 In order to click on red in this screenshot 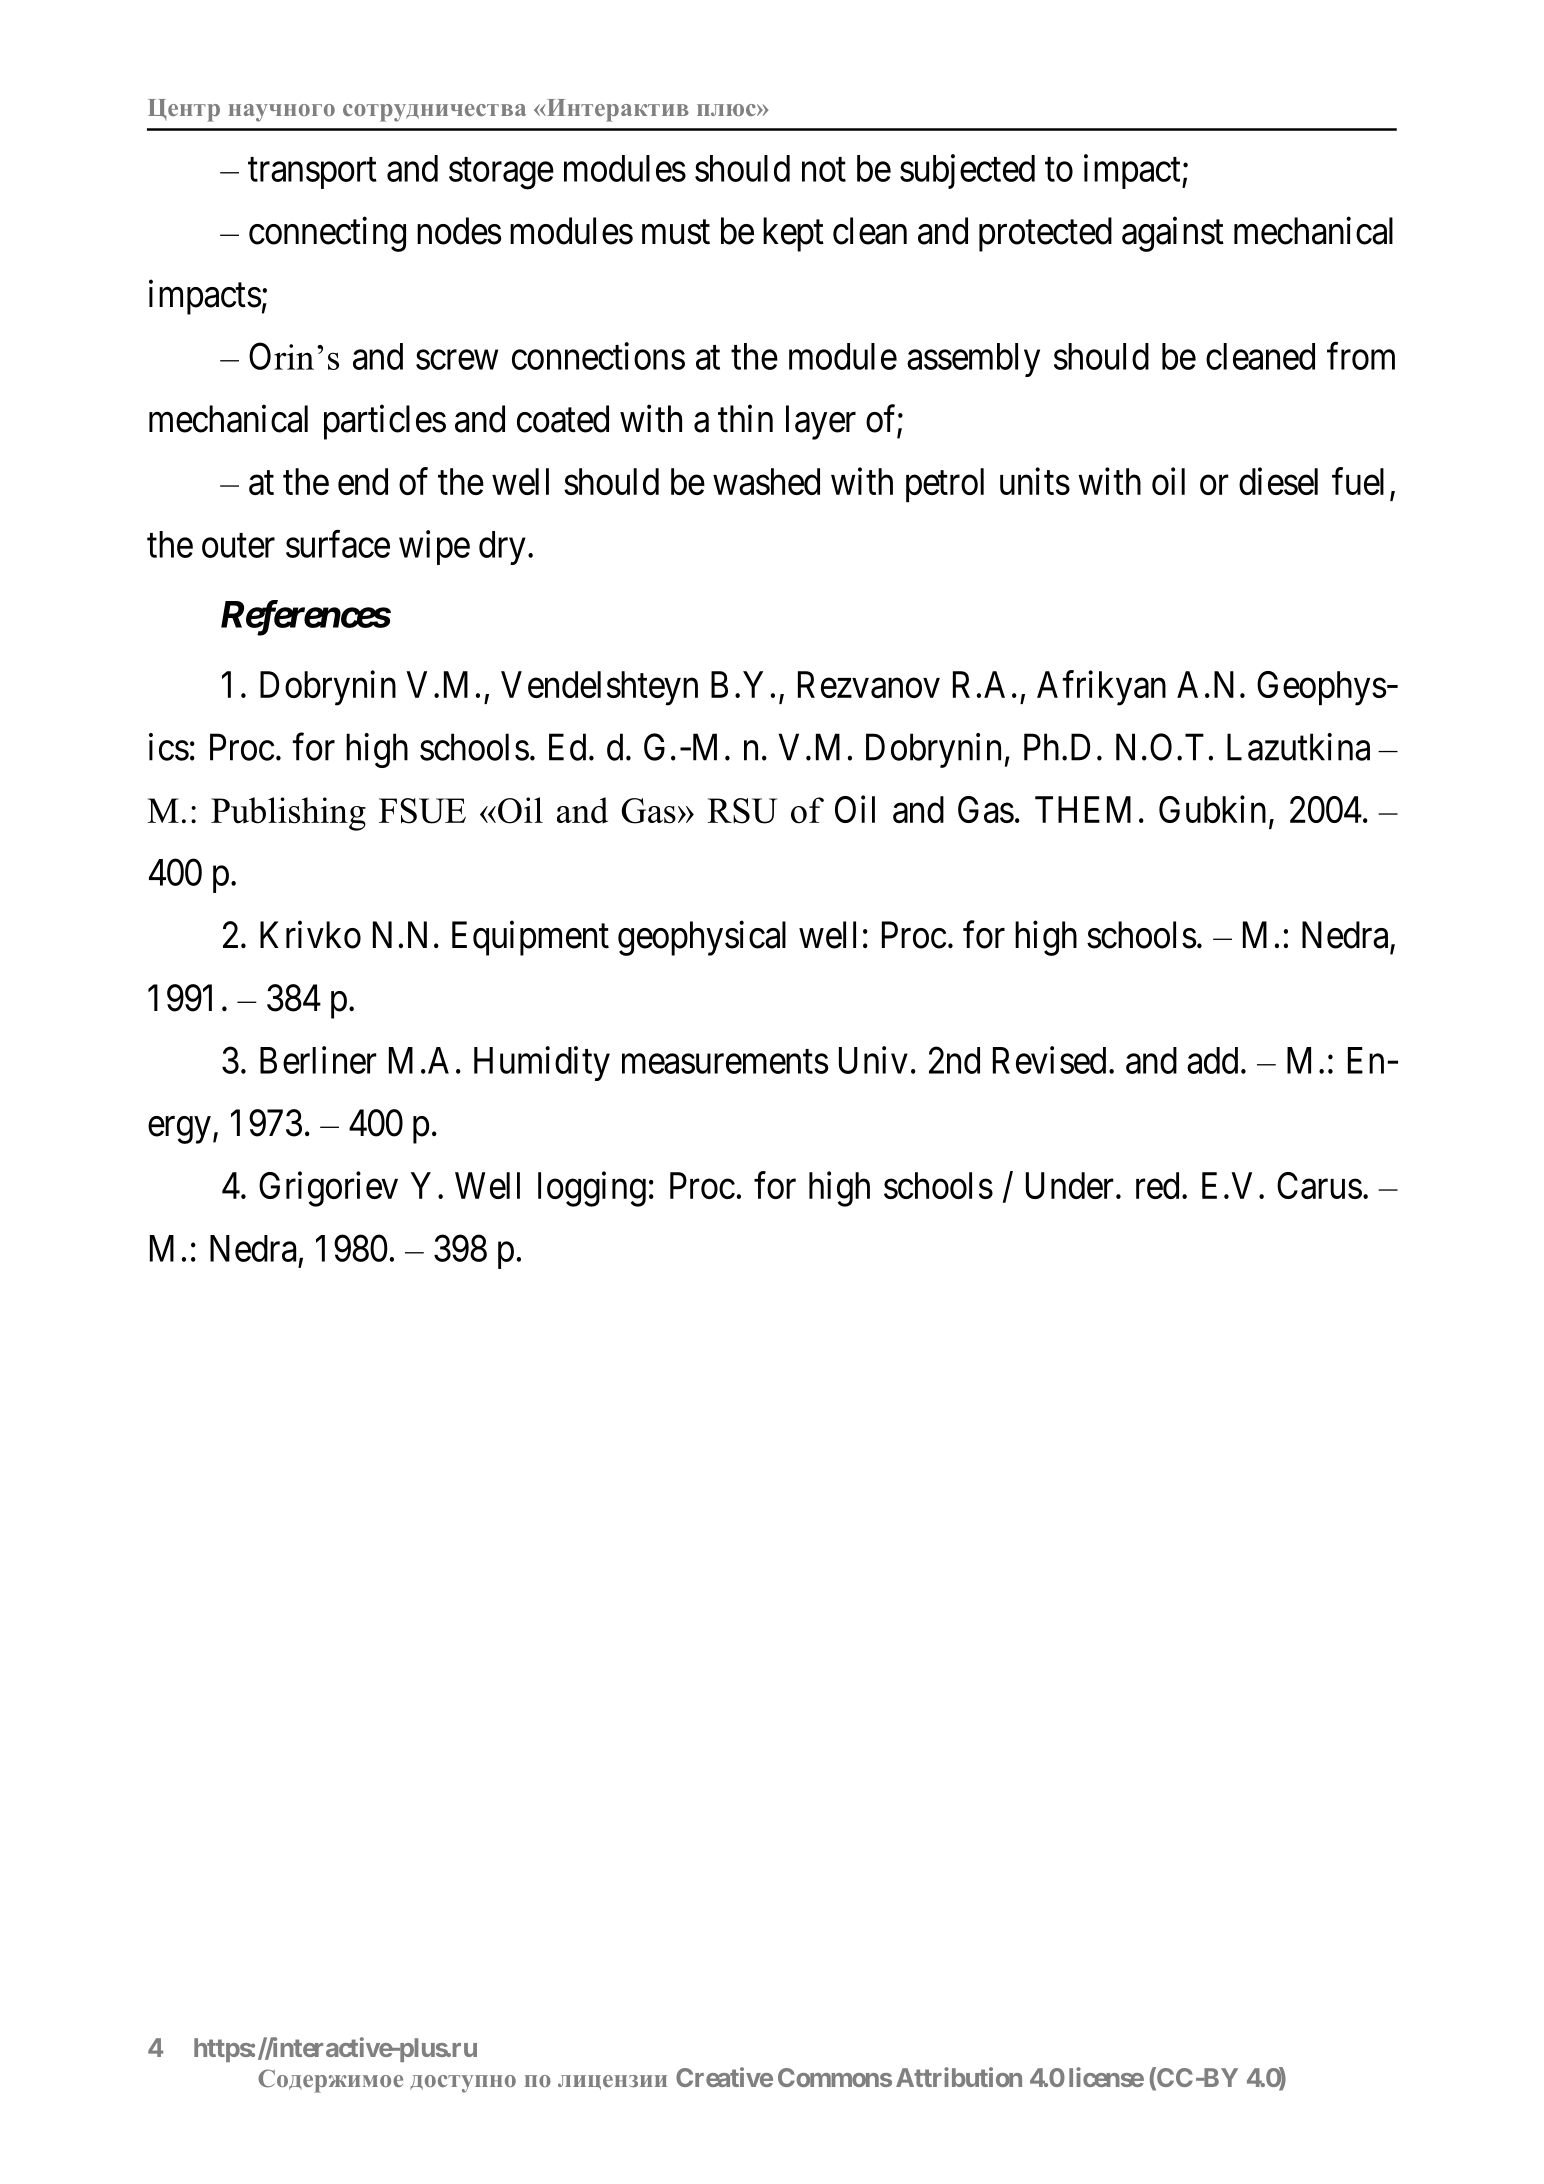, I will do `click(1157, 1185)`.
